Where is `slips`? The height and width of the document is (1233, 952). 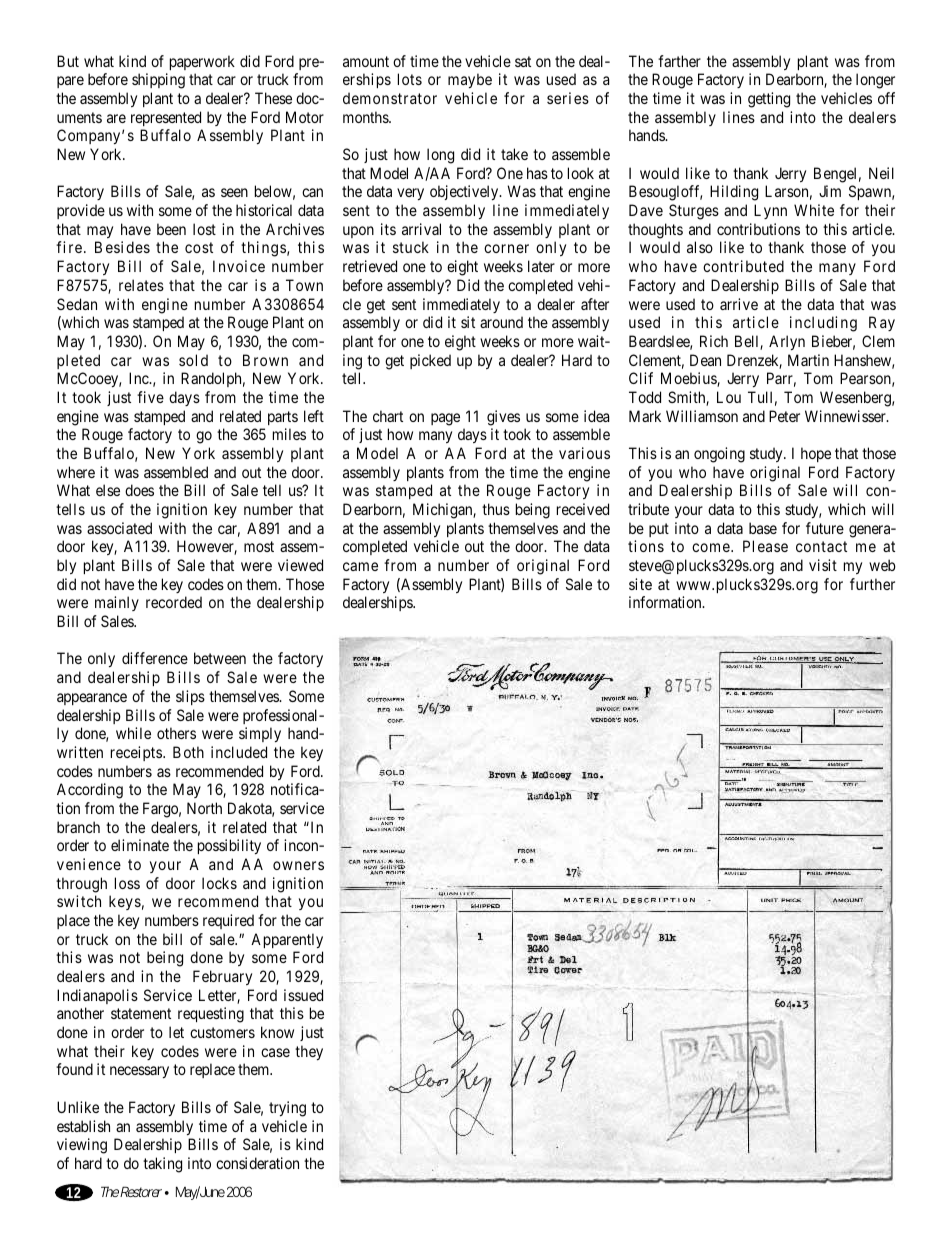 slips is located at coordinates (190, 697).
